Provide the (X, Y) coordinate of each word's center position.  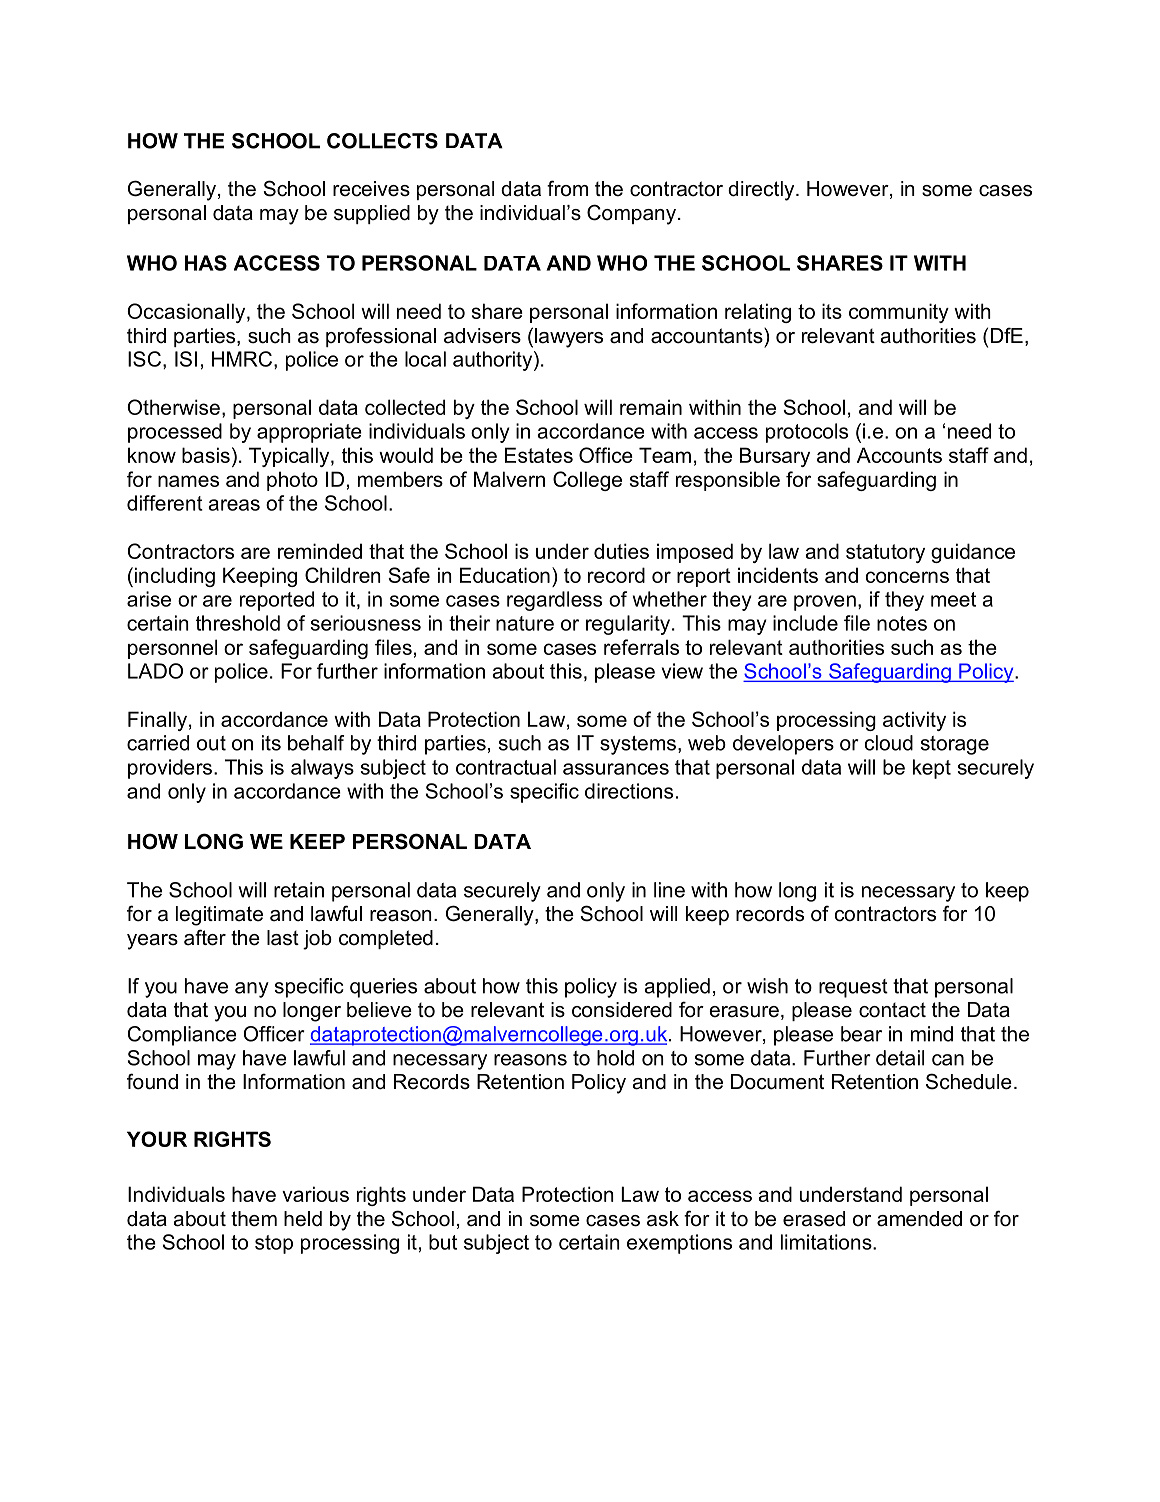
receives (371, 189)
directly (762, 191)
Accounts (899, 455)
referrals (641, 647)
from (567, 188)
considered (622, 1010)
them (254, 1219)
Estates (539, 455)
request (853, 988)
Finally (157, 721)
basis (206, 455)
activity (914, 721)
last (283, 938)
